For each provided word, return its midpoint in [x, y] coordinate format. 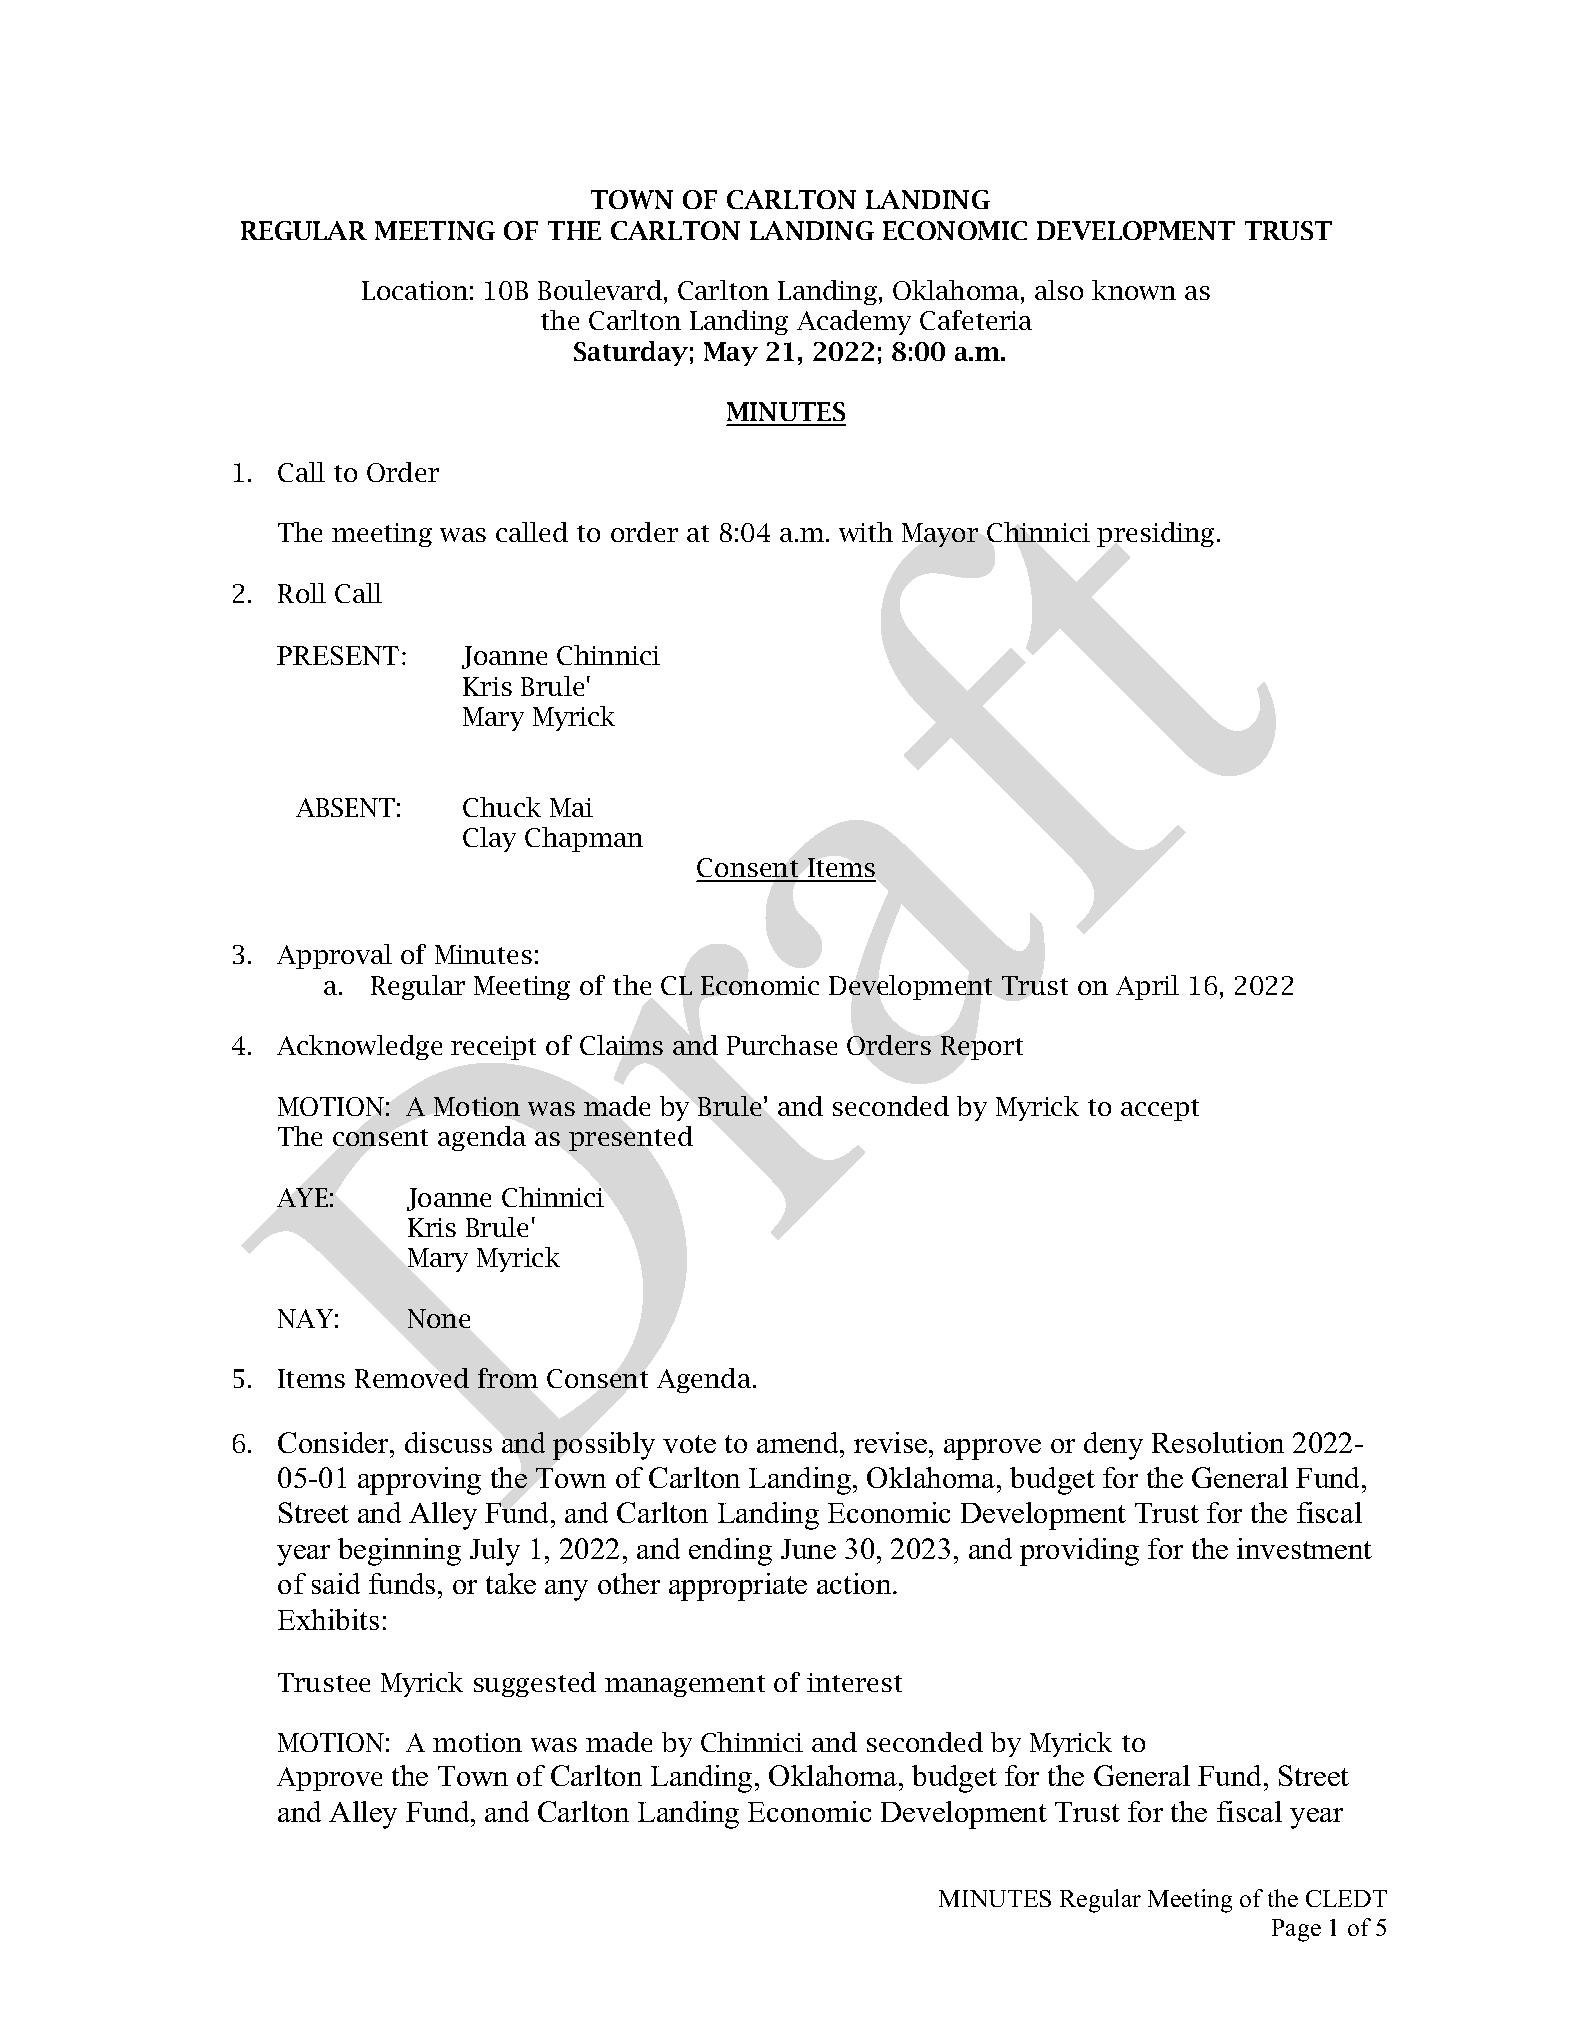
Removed [412, 1378]
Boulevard [601, 290]
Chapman [584, 839]
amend [799, 1442]
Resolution [1218, 1442]
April [1147, 987]
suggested [535, 1684]
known [1134, 290]
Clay [489, 839]
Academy [854, 322]
